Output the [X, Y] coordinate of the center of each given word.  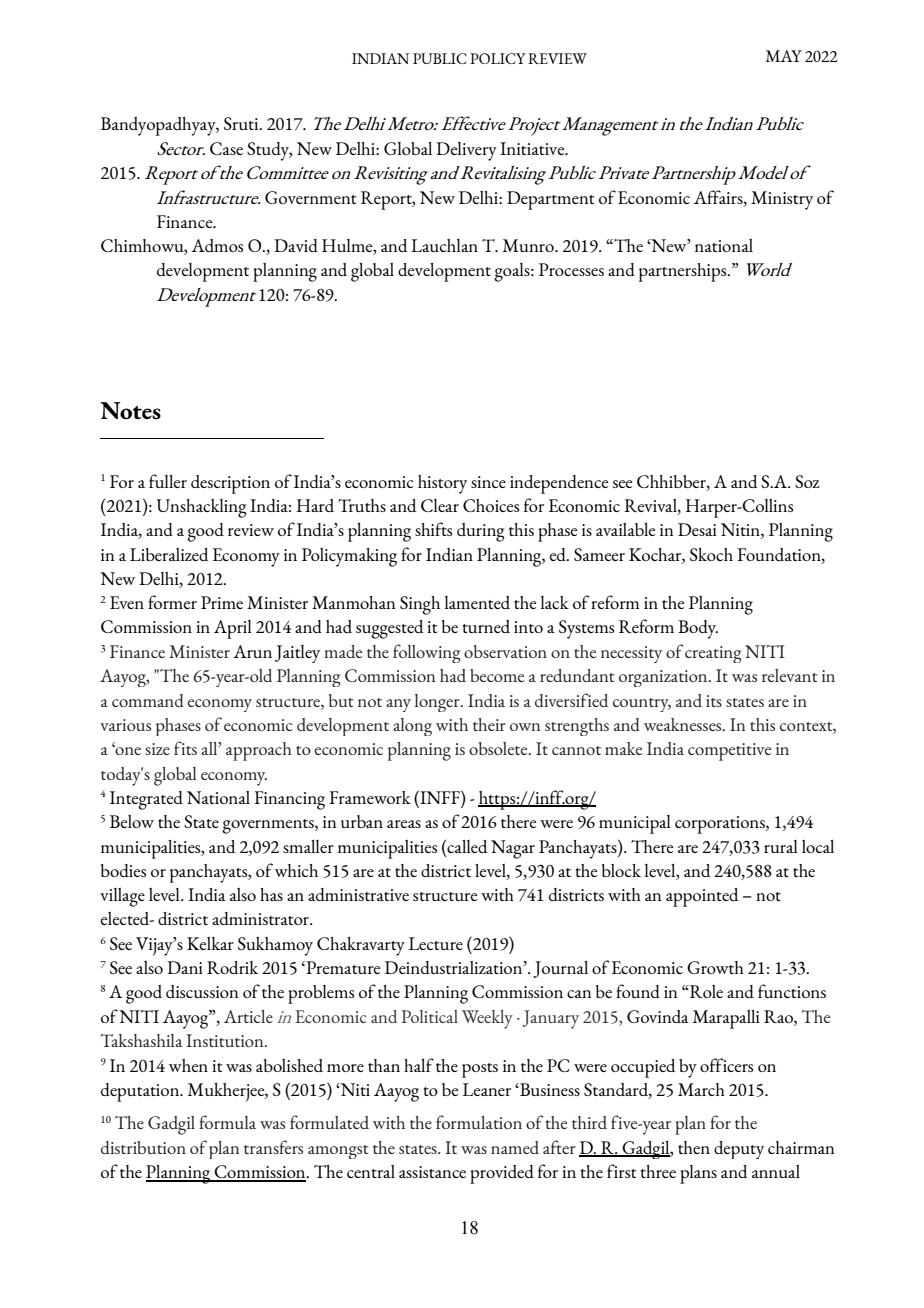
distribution [143, 1147]
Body [698, 629]
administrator [262, 918]
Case [226, 148]
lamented [477, 602]
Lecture [436, 943]
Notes [130, 410]
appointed [702, 897]
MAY [784, 56]
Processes [571, 269]
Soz [807, 481]
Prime [222, 602]
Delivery [466, 151]
